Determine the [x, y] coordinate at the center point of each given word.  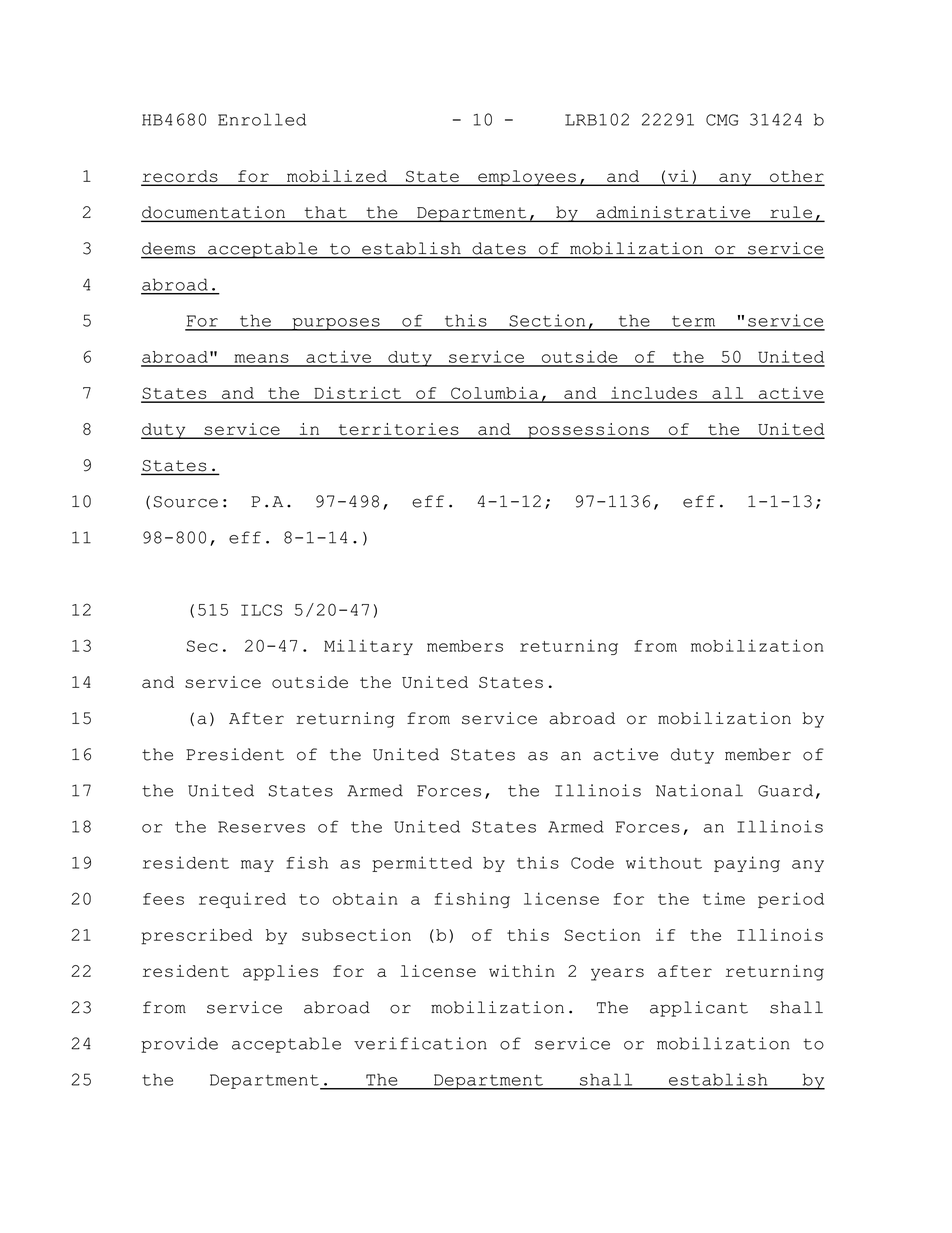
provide [179, 1045]
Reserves [261, 827]
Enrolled [262, 119]
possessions [588, 431]
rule [791, 213]
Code [592, 863]
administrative [673, 213]
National [699, 790]
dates [499, 248]
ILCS [261, 610]
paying [747, 864]
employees [527, 178]
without [664, 862]
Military [368, 647]
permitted [422, 864]
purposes [336, 324]
